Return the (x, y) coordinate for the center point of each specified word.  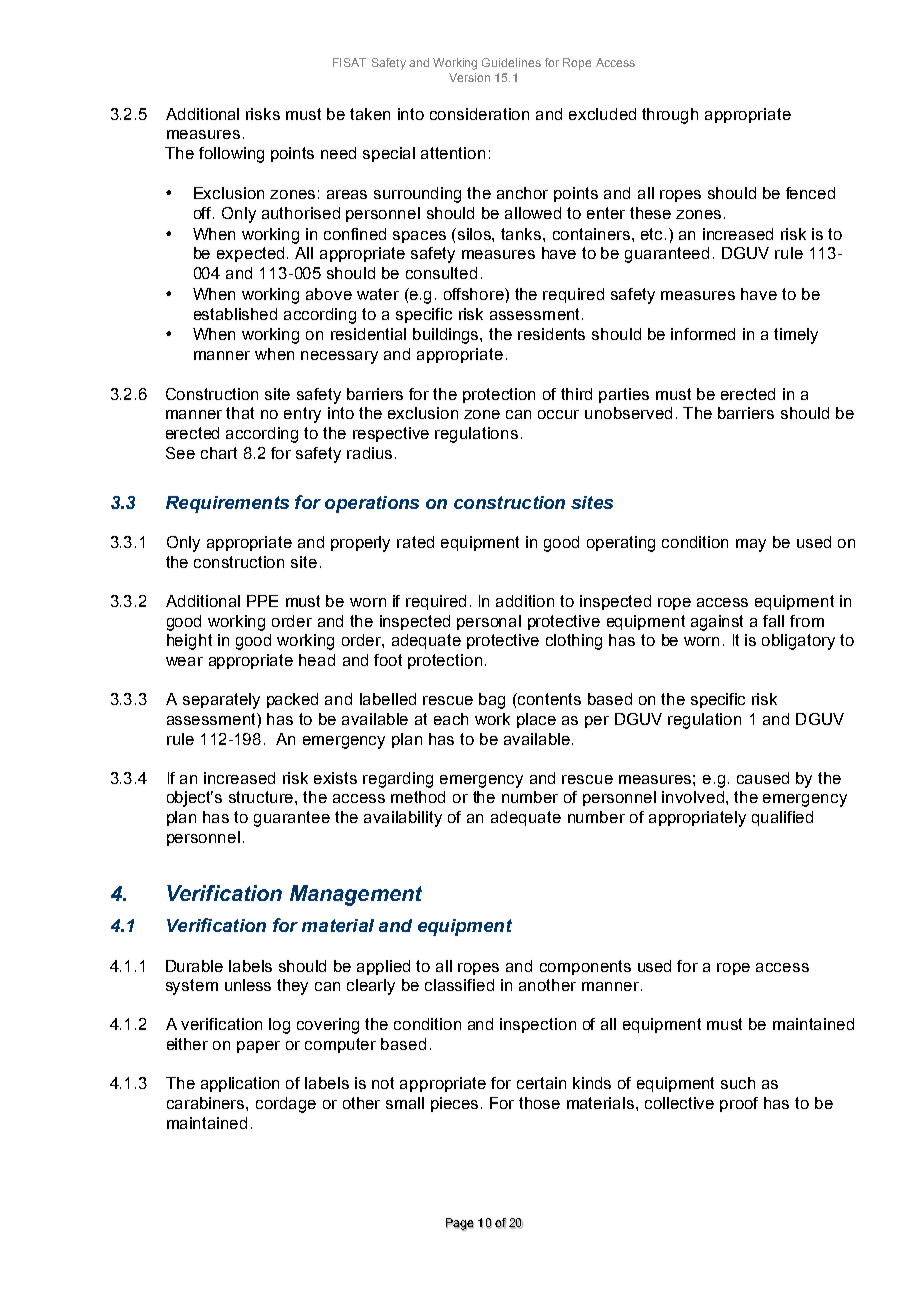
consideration (479, 114)
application (240, 1084)
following (231, 155)
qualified (782, 818)
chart (219, 453)
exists (335, 778)
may (751, 545)
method (418, 797)
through (670, 116)
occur (558, 414)
